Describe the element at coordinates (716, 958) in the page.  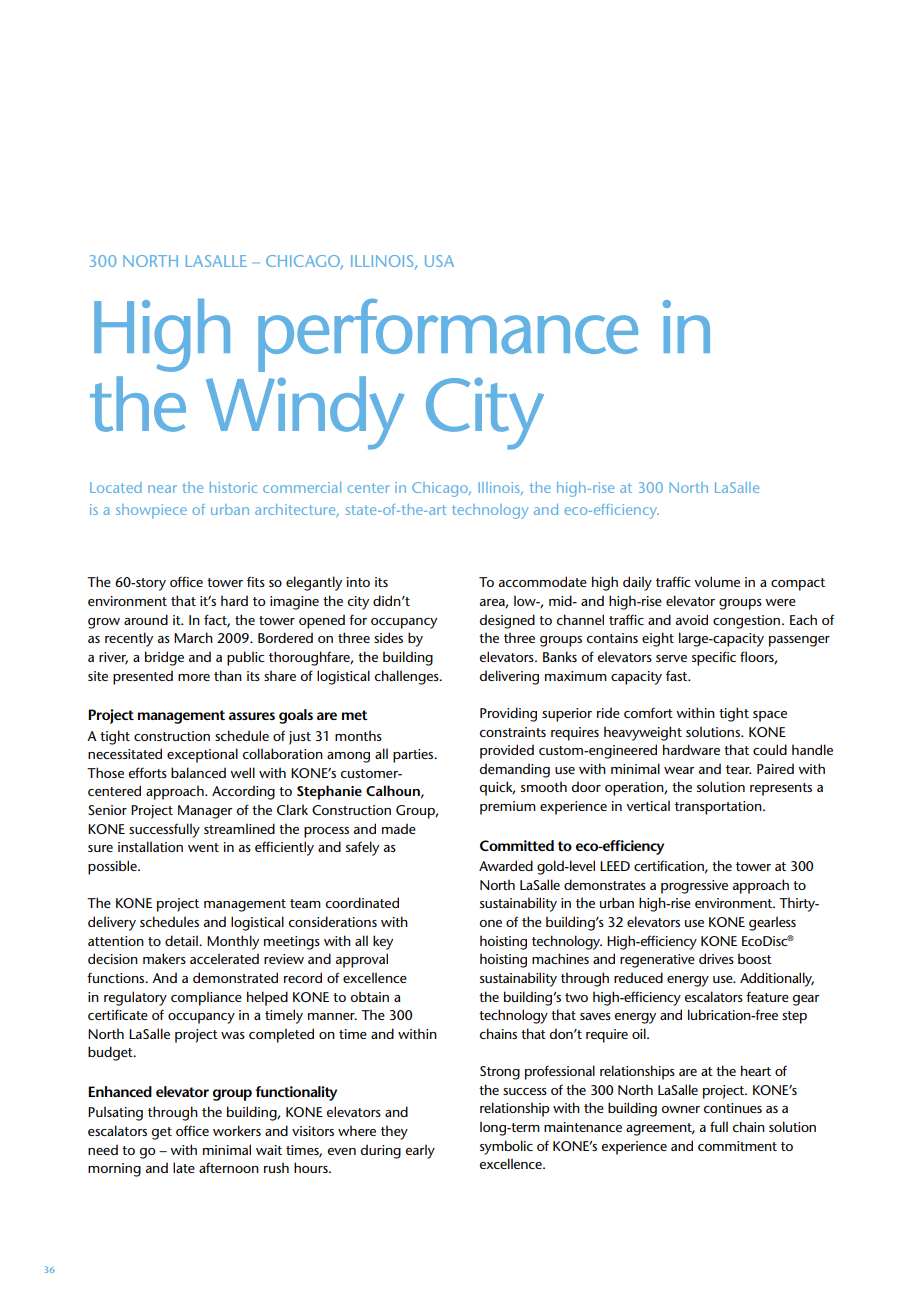
I see `drives` at that location.
